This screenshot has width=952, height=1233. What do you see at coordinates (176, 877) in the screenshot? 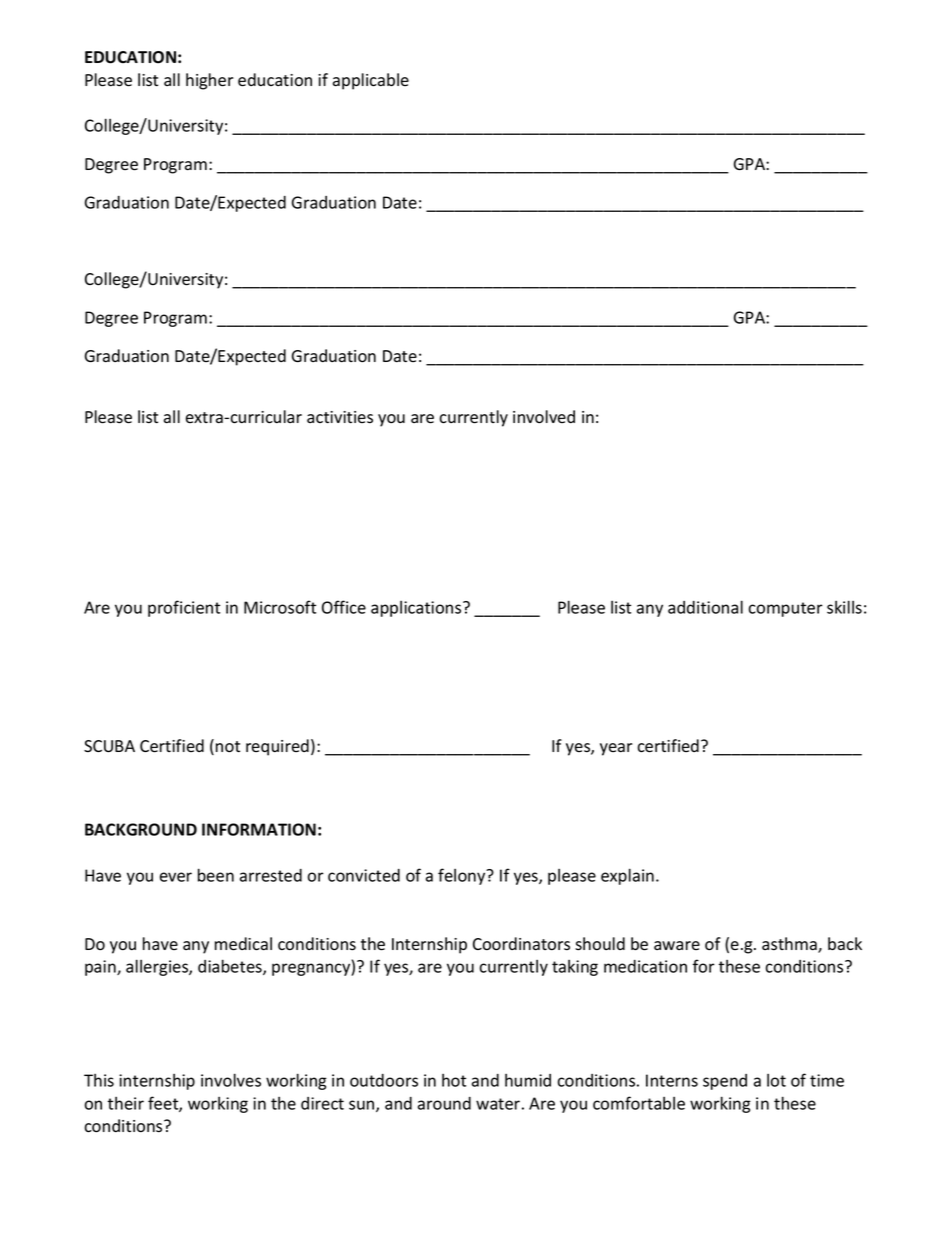
I see `ever` at bounding box center [176, 877].
